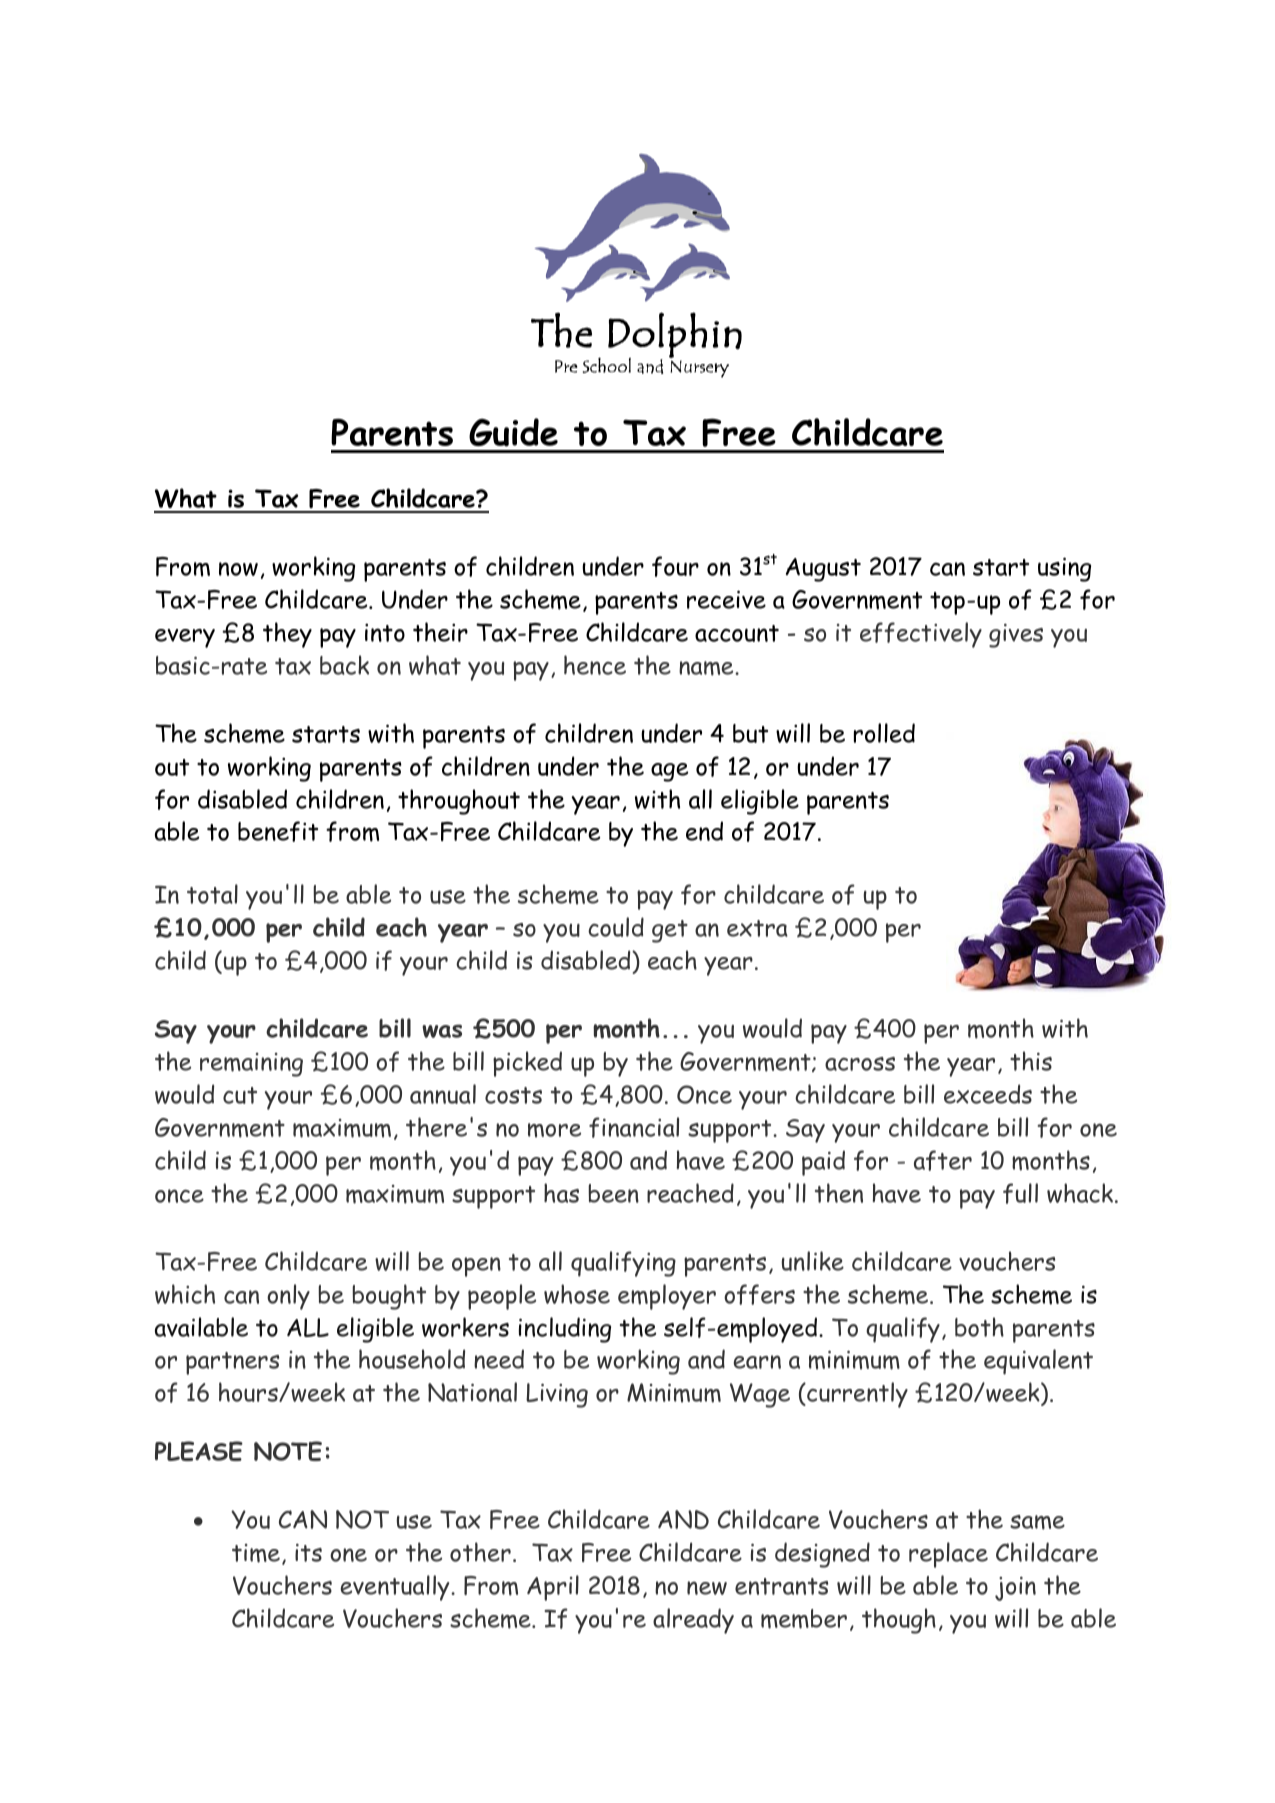 The image size is (1275, 1803). I want to click on cut, so click(240, 1095).
